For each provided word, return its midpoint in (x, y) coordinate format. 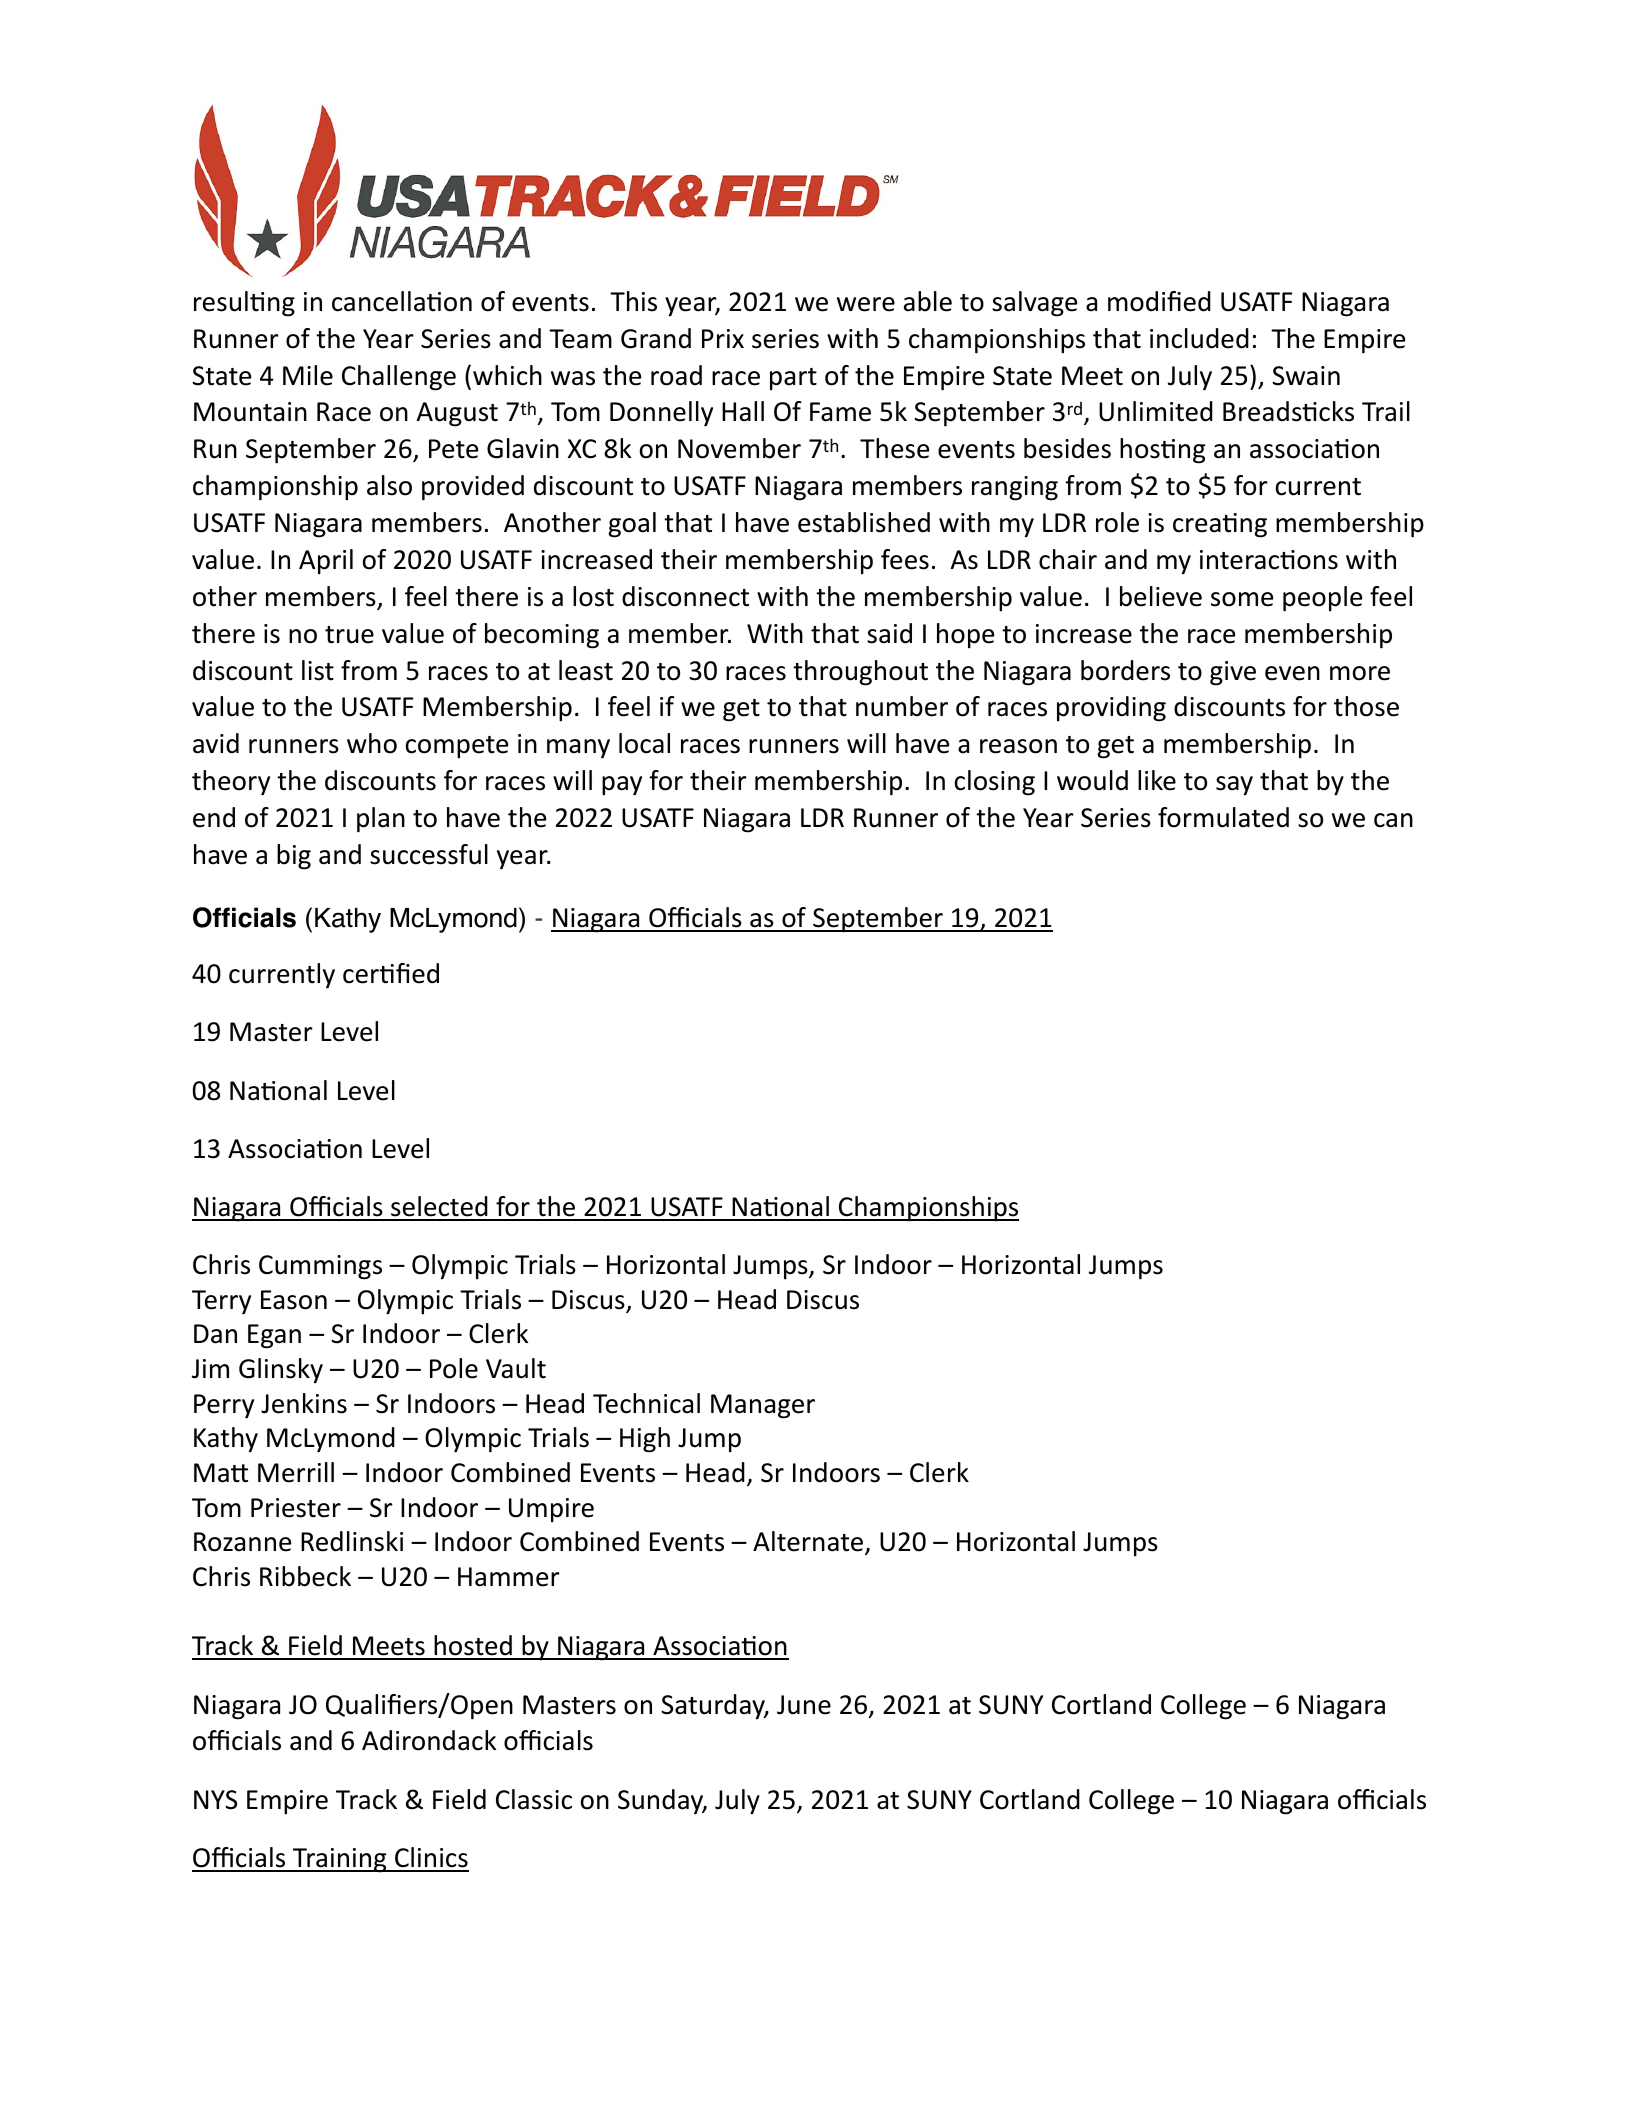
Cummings (320, 1267)
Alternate (808, 1541)
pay (622, 786)
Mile (308, 375)
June (804, 1705)
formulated (1223, 817)
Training (340, 1860)
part (793, 379)
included (1199, 338)
